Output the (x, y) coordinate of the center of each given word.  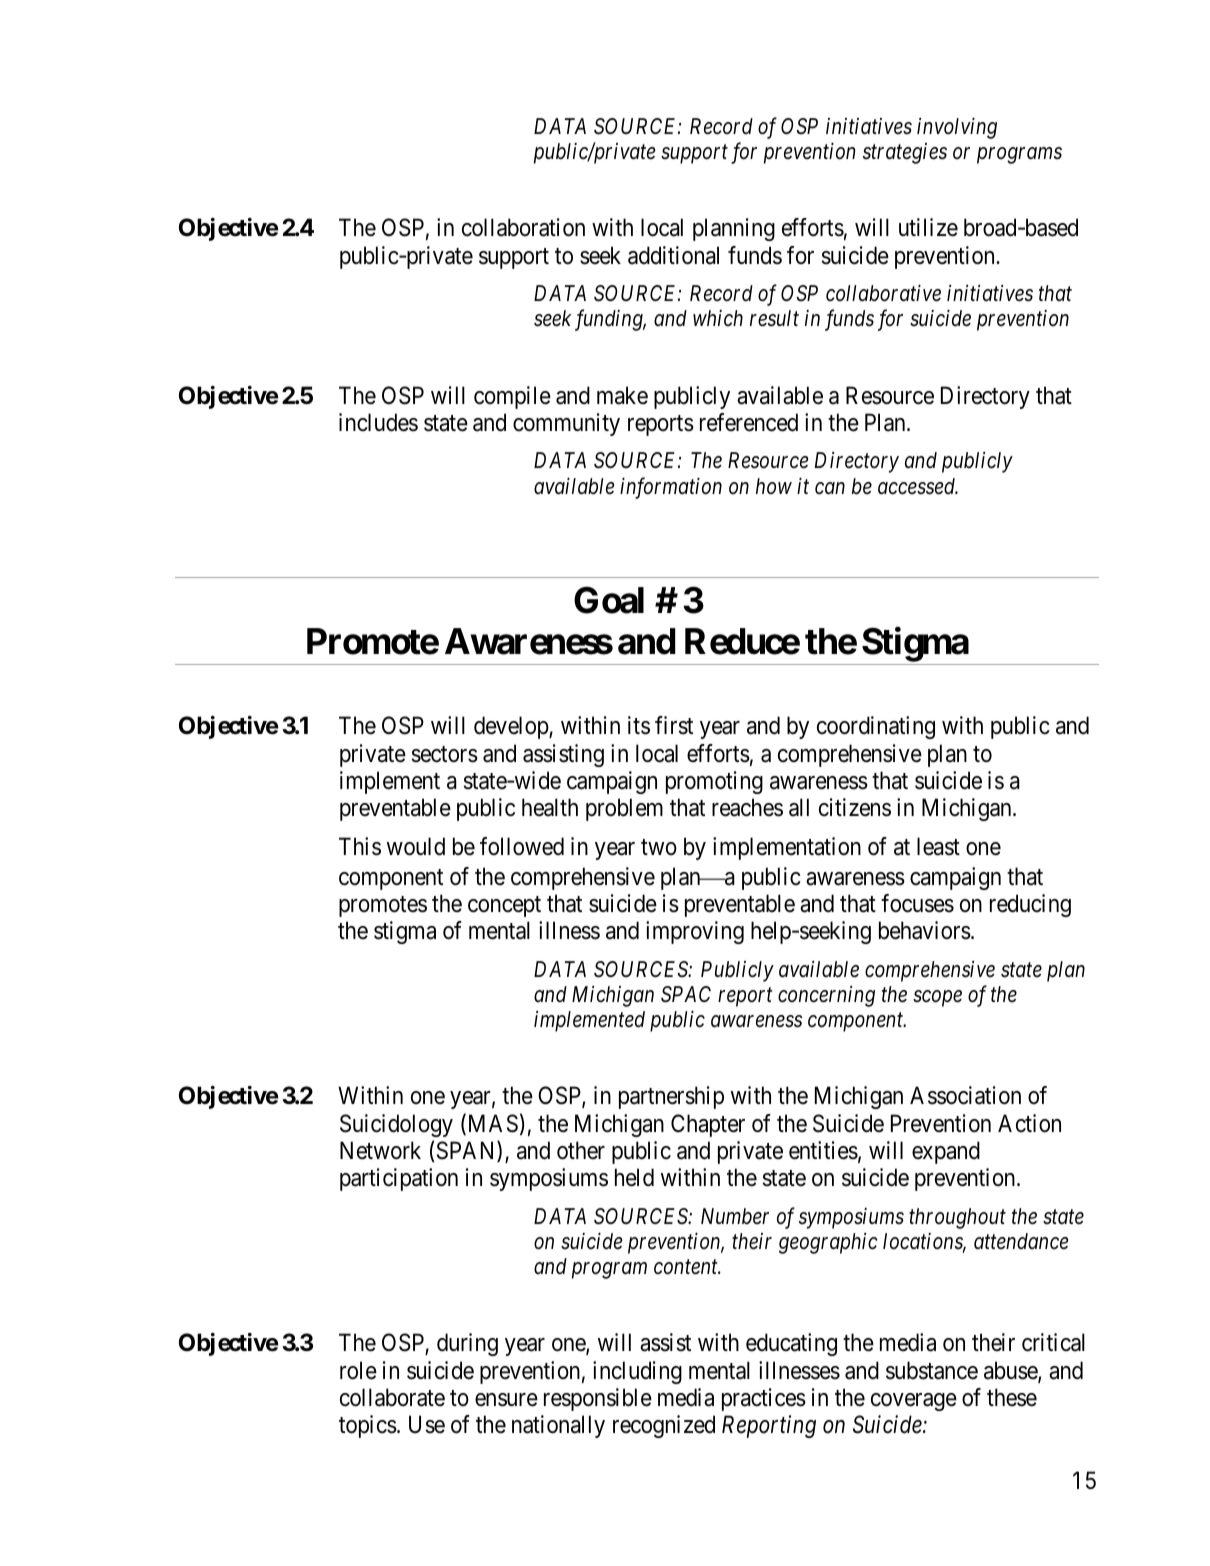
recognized (664, 1426)
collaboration (523, 227)
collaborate (392, 1397)
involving (957, 128)
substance (932, 1370)
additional (673, 255)
